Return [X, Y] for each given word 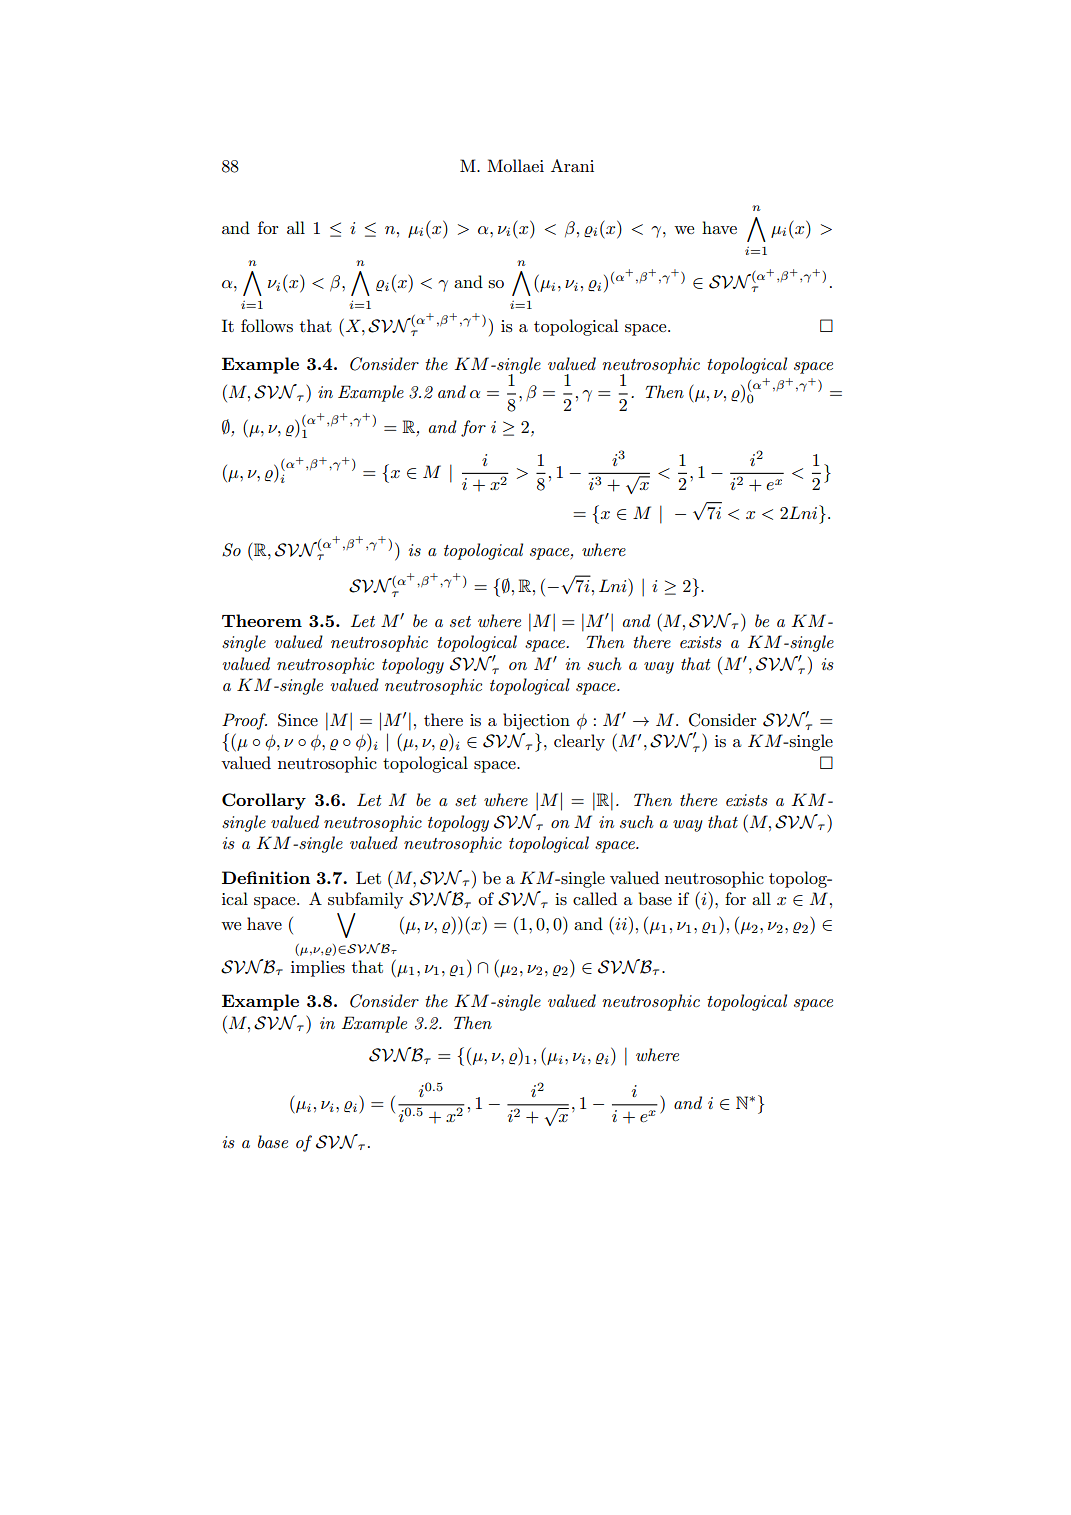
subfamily [365, 900]
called [595, 898]
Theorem [262, 620]
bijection [536, 721]
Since [298, 720]
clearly [579, 742]
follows [267, 325]
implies [318, 968]
